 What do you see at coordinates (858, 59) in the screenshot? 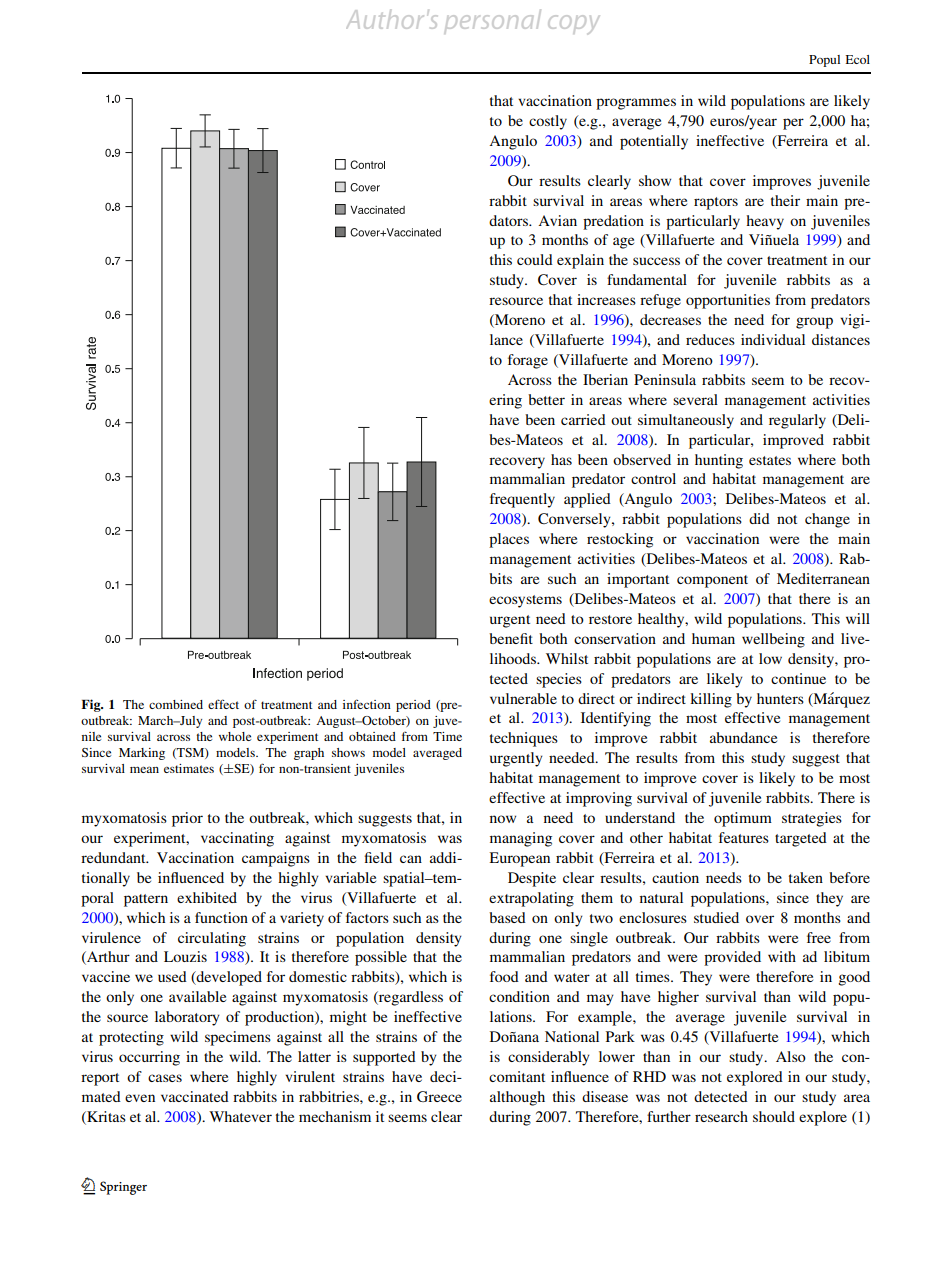
I see `Ecol` at bounding box center [858, 59].
